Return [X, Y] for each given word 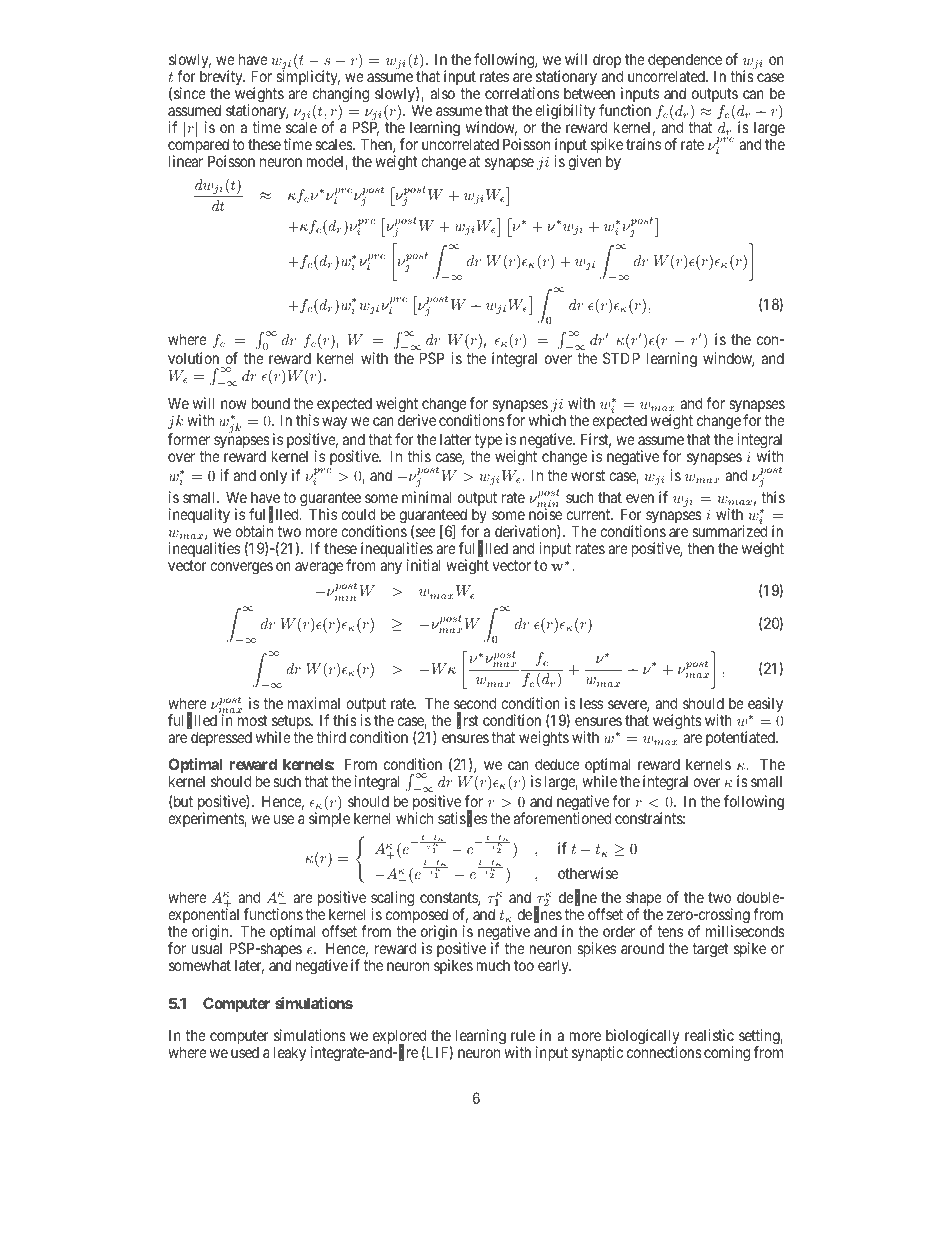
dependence [685, 62]
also [443, 93]
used [245, 1052]
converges [241, 568]
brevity [222, 79]
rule [523, 1035]
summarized [729, 531]
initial [424, 565]
